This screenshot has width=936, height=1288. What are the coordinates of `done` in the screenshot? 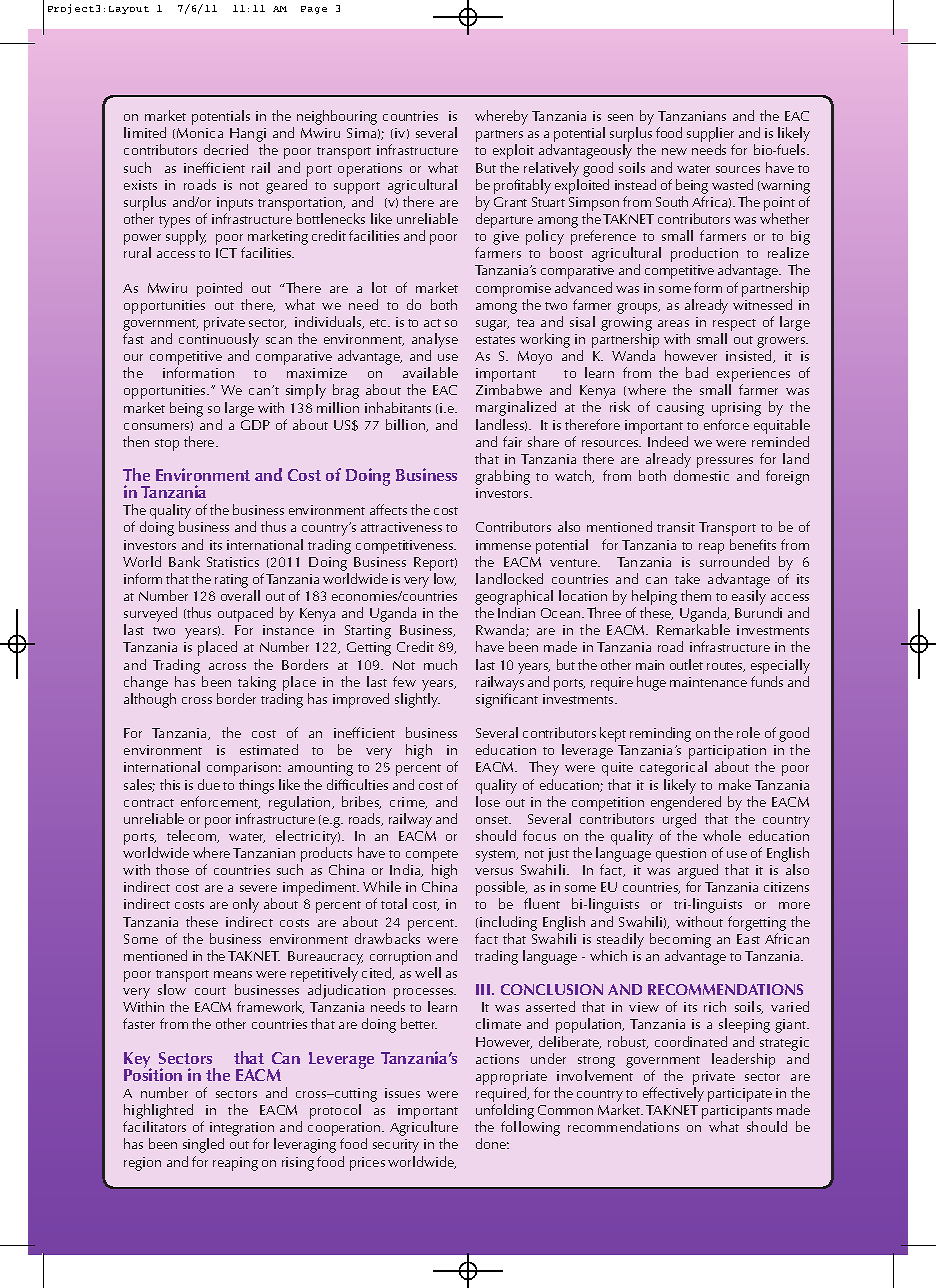 It's located at (492, 1143).
